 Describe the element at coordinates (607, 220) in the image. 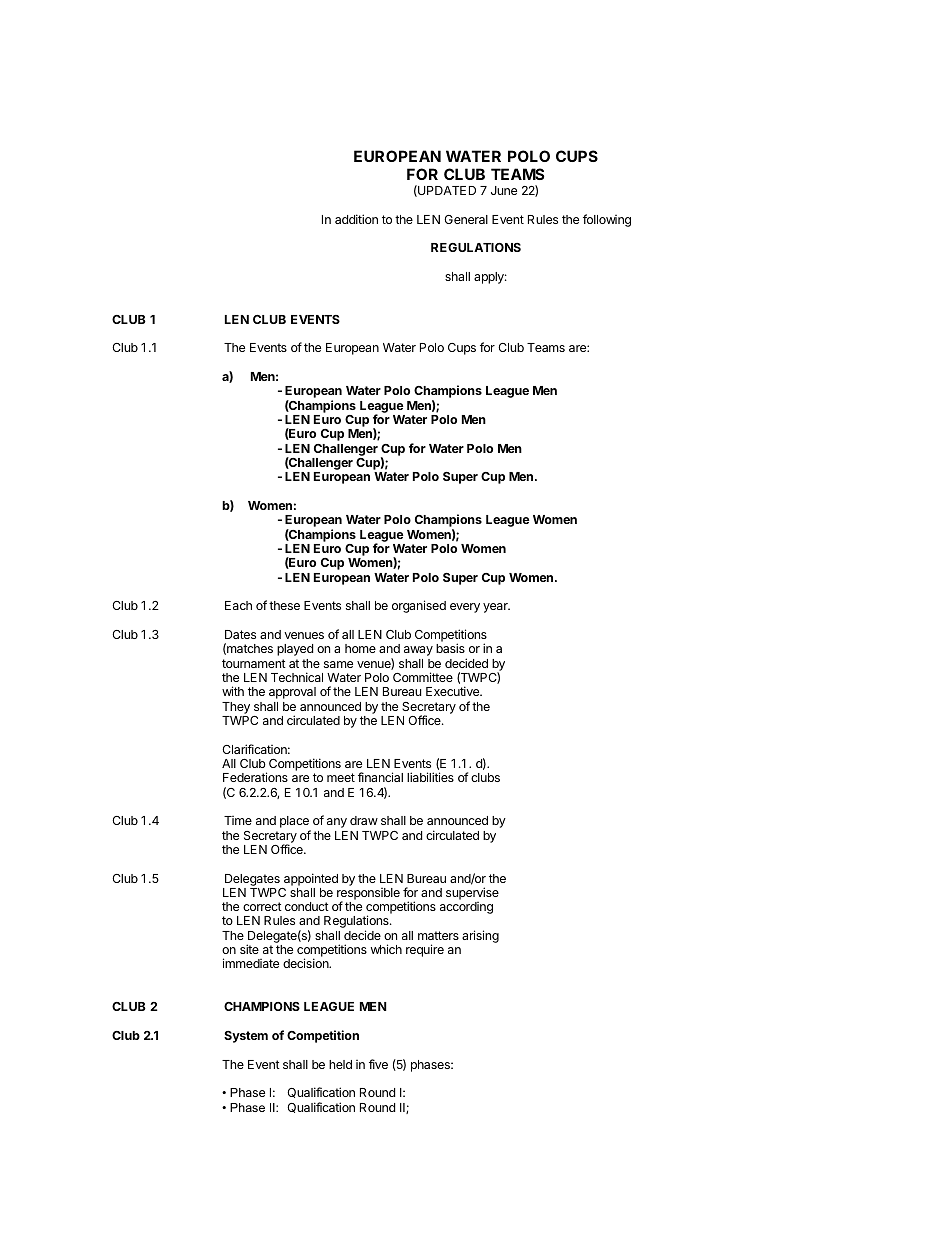

I see `following` at that location.
